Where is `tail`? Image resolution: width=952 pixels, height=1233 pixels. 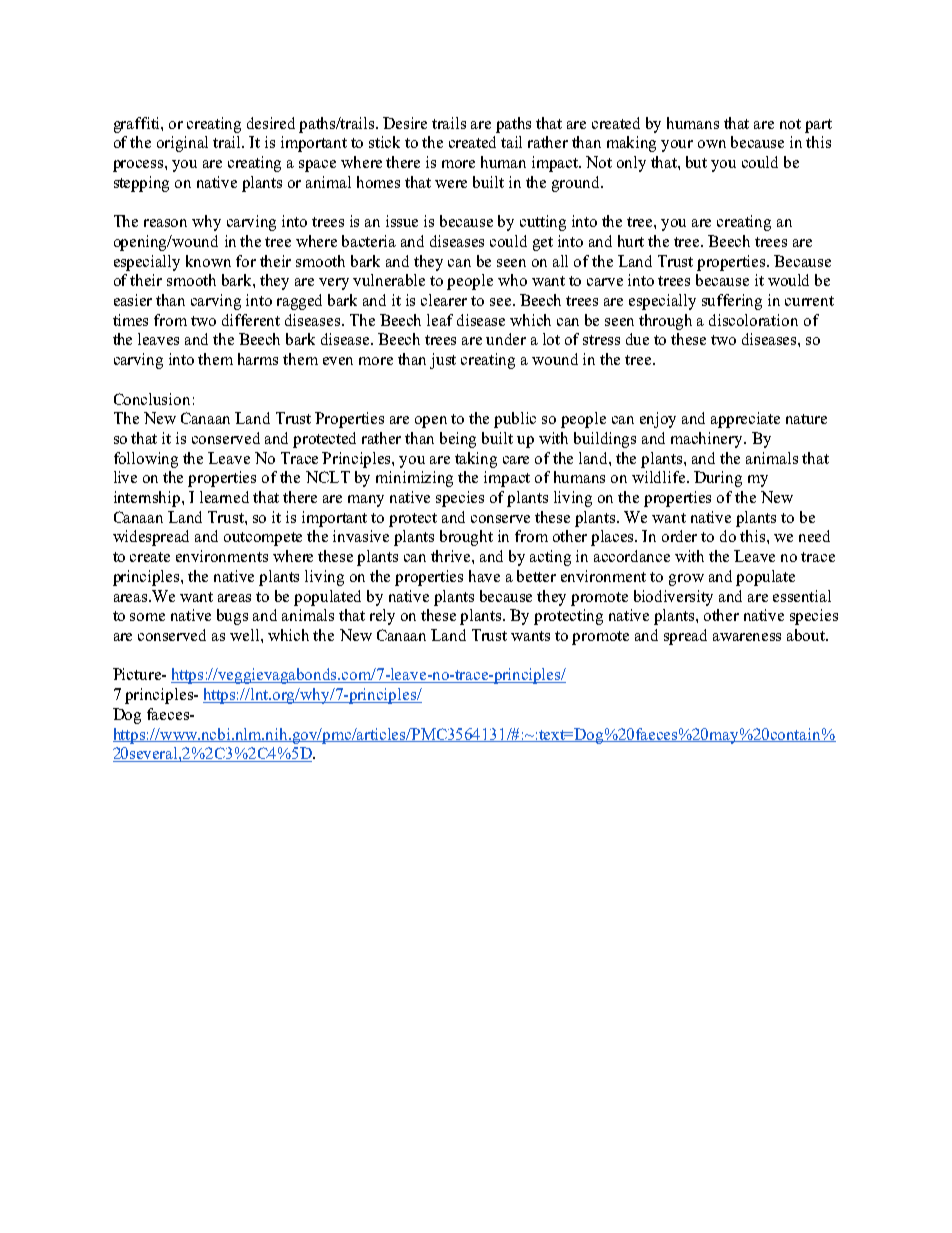
tail is located at coordinates (511, 142).
